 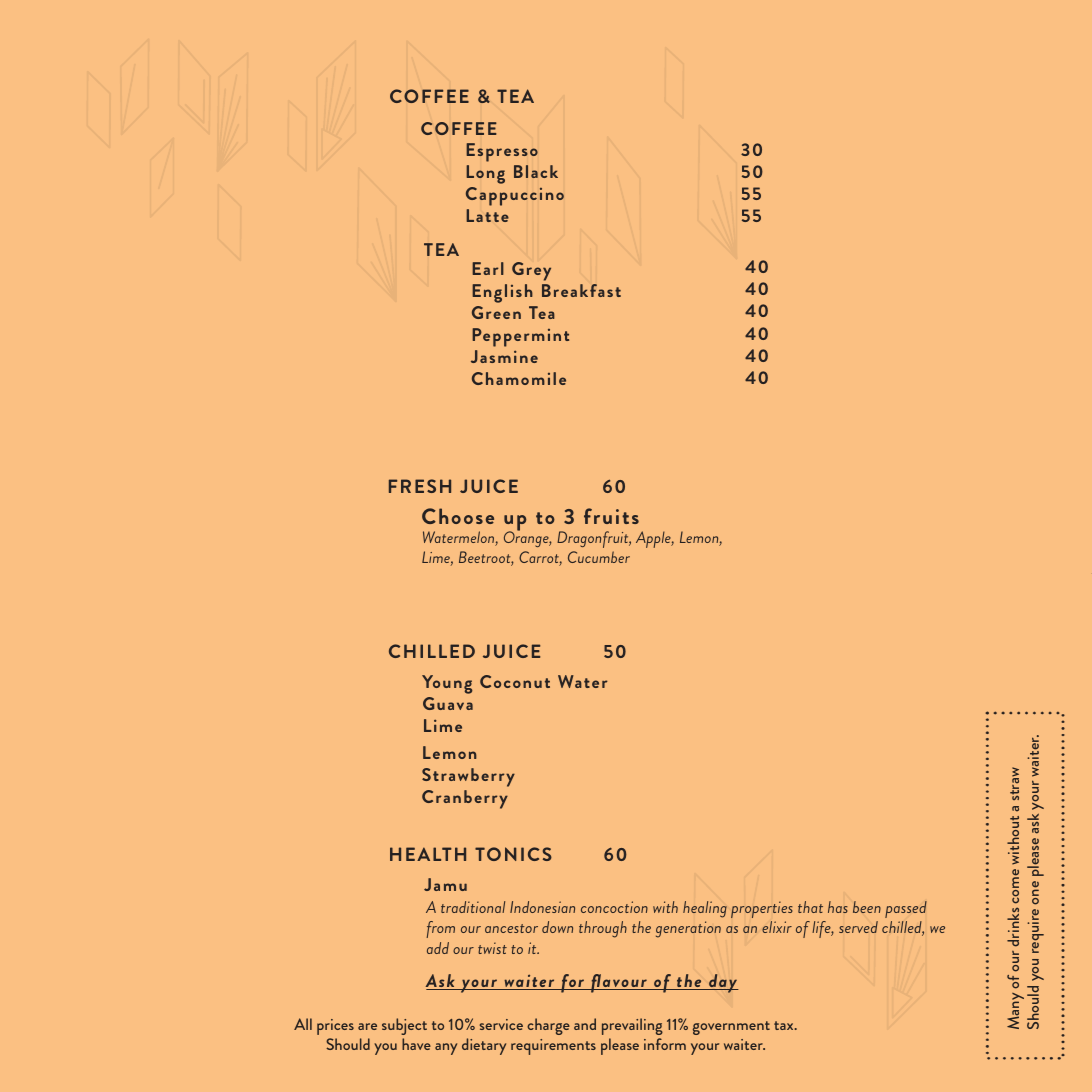 What do you see at coordinates (367, 1026) in the screenshot?
I see `are` at bounding box center [367, 1026].
